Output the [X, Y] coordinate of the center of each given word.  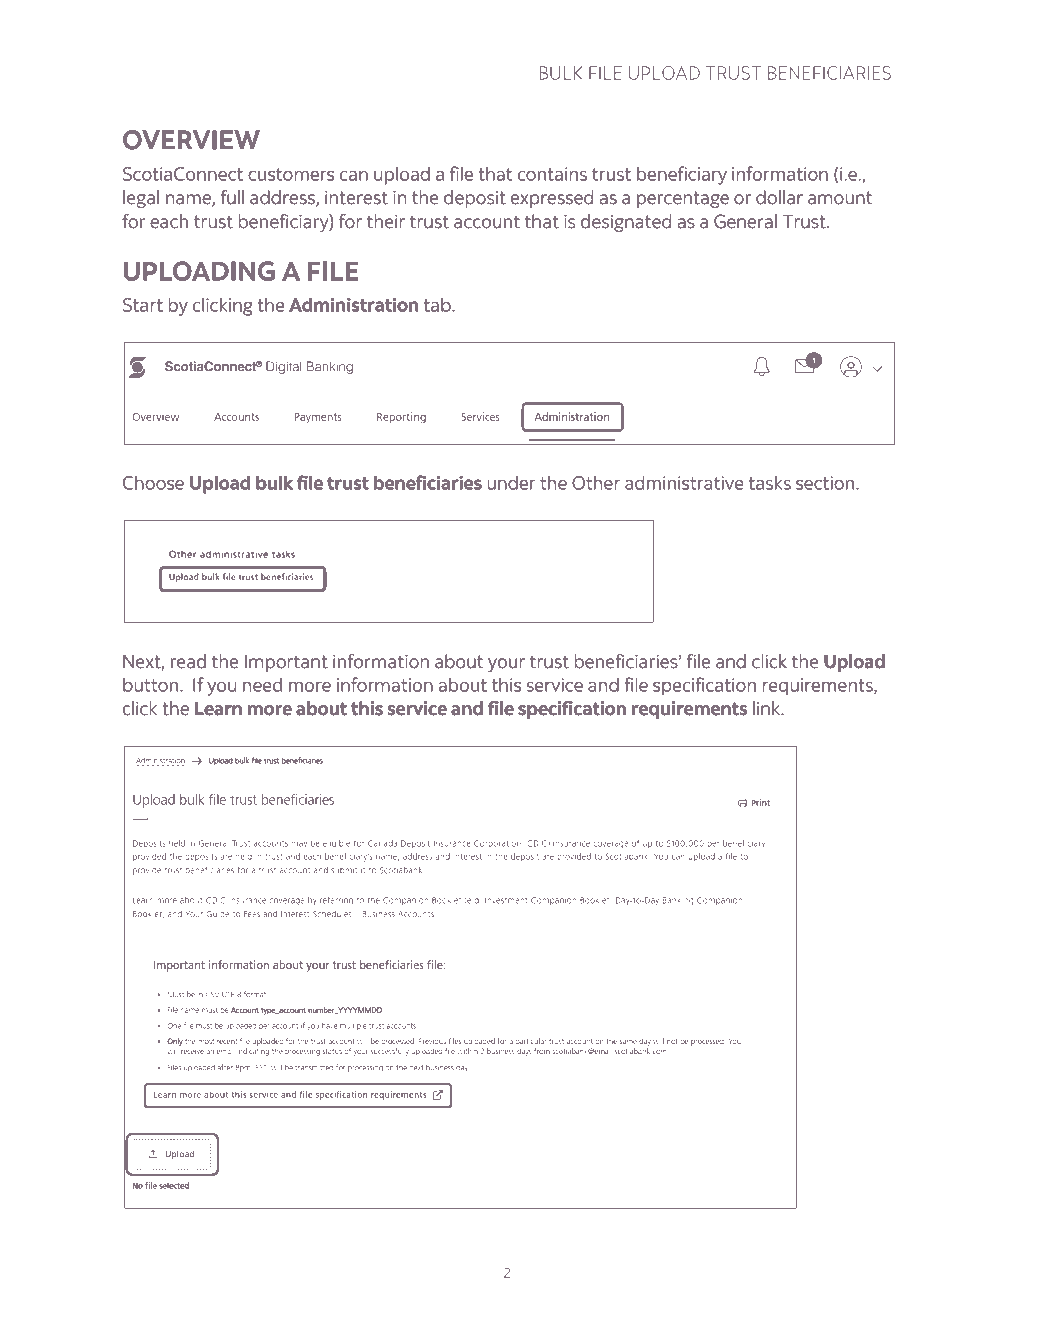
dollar [779, 197]
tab [438, 304]
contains [552, 174]
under [511, 482]
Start [143, 305]
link [768, 708]
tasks [770, 482]
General [745, 221]
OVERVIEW [191, 140]
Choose [153, 483]
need [262, 684]
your [506, 665]
